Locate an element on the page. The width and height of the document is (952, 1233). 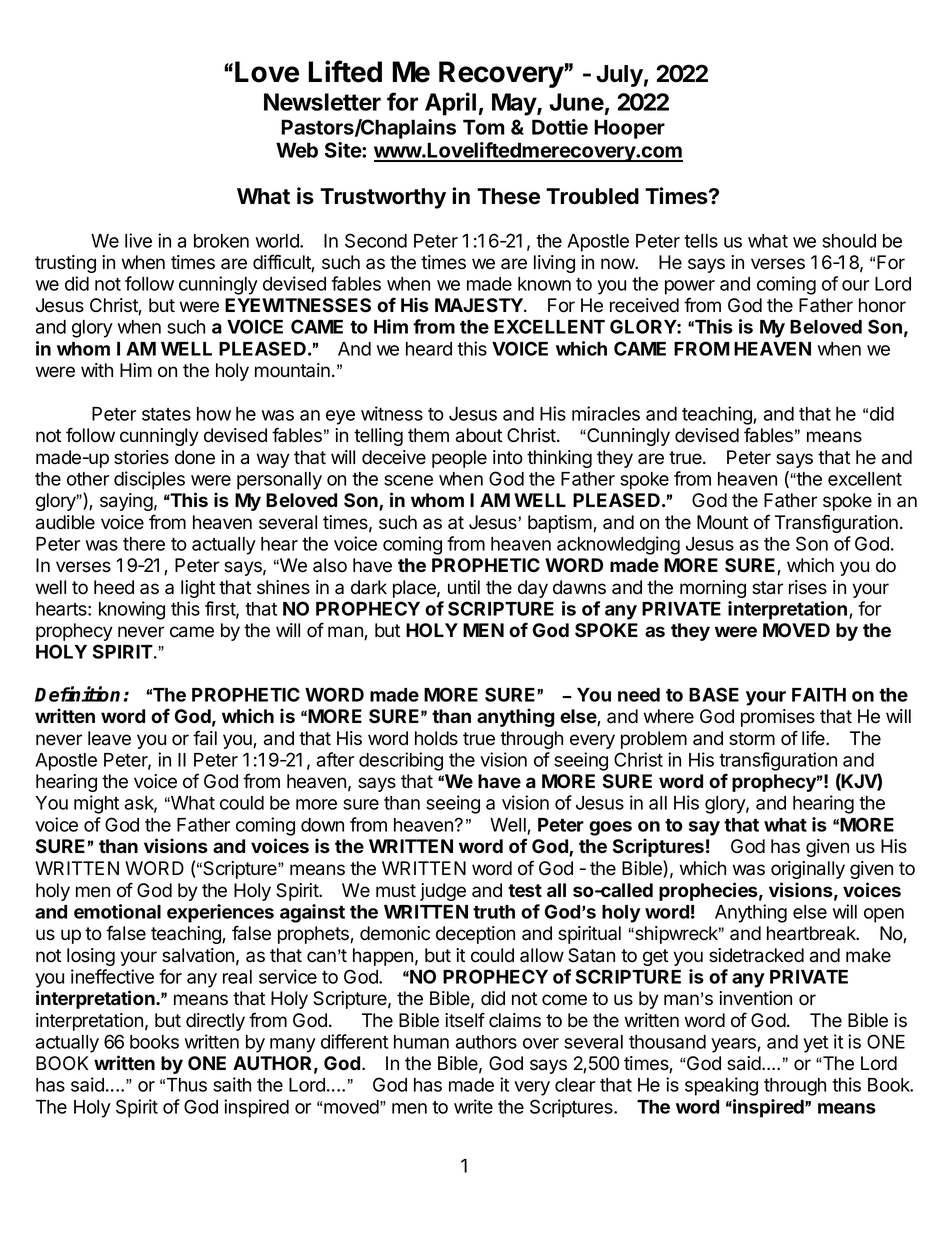
saith is located at coordinates (232, 1084).
